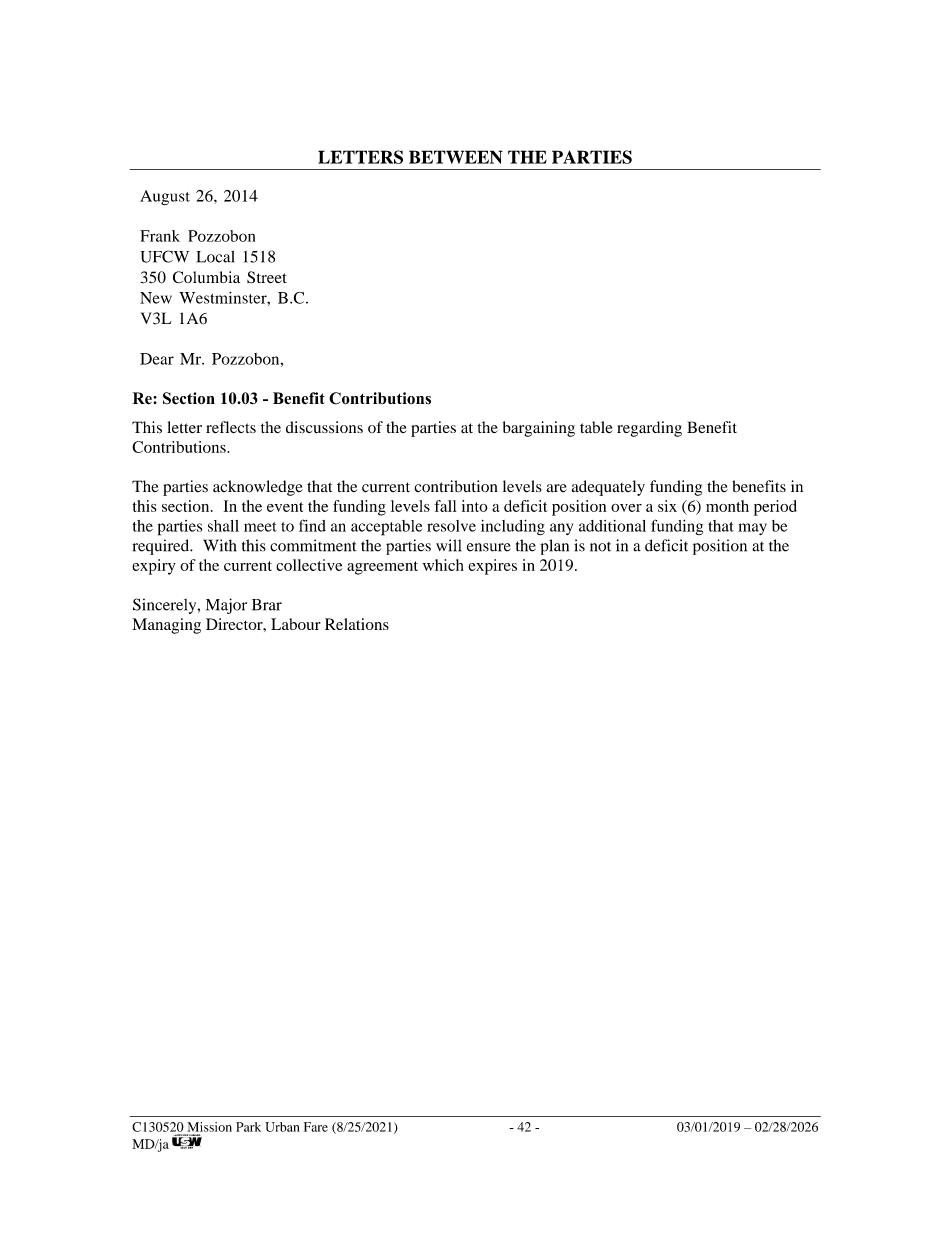 The height and width of the screenshot is (1233, 952). Describe the element at coordinates (210, 1127) in the screenshot. I see `Mission` at that location.
